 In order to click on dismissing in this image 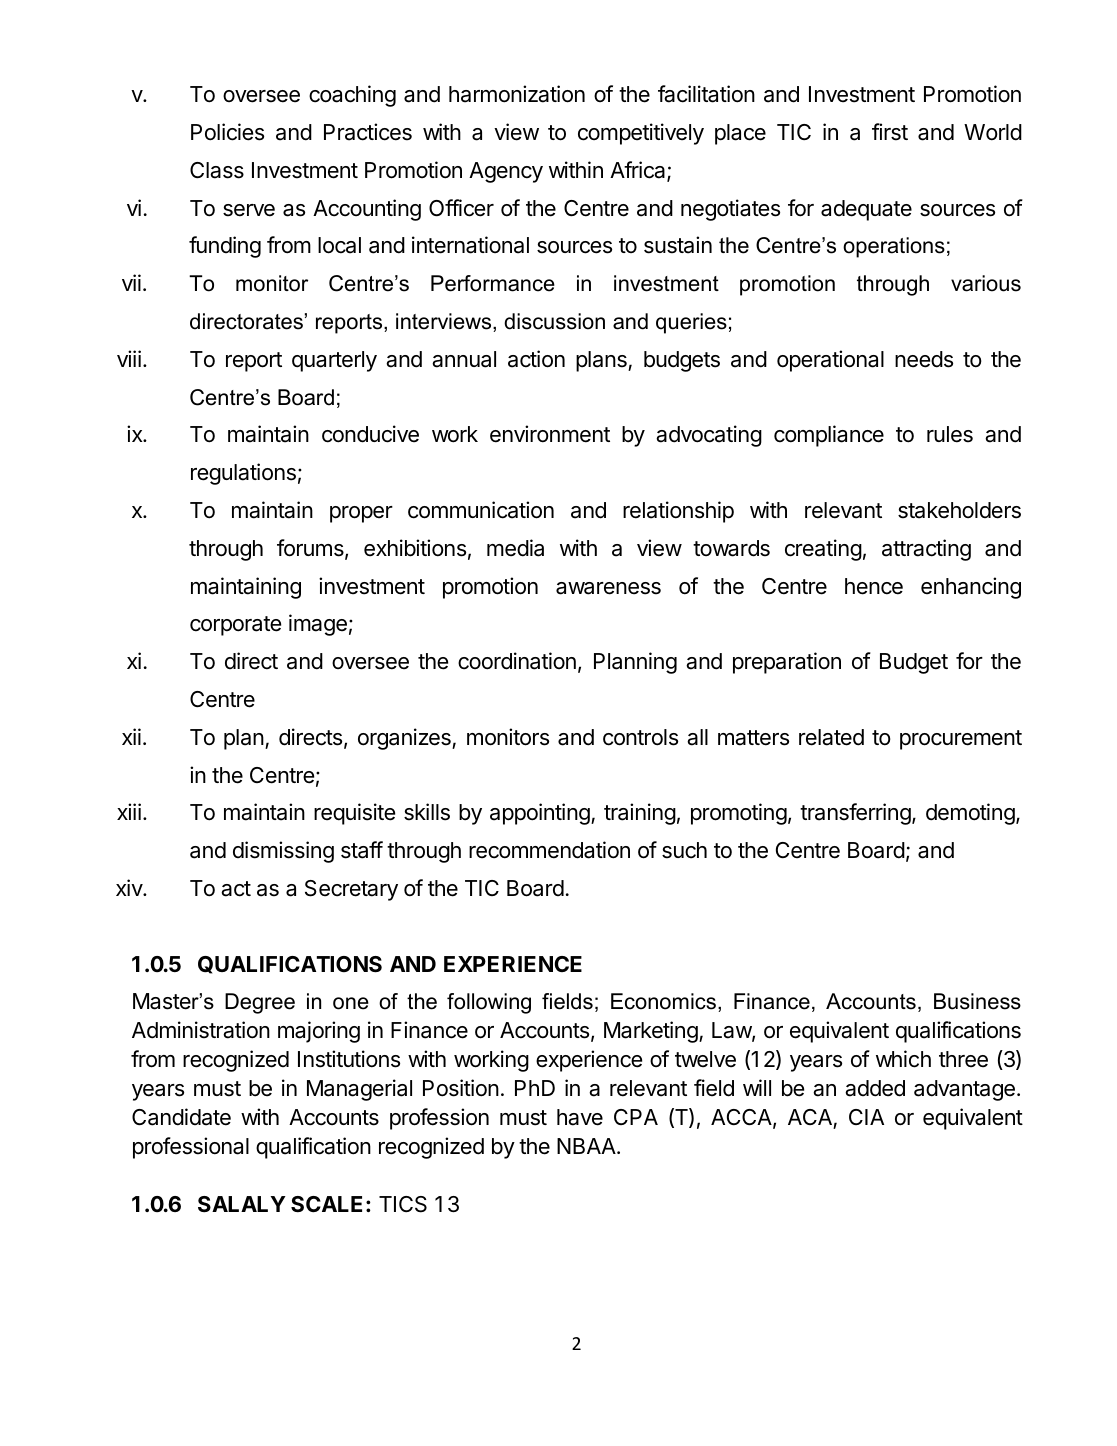, I will do `click(283, 852)`.
